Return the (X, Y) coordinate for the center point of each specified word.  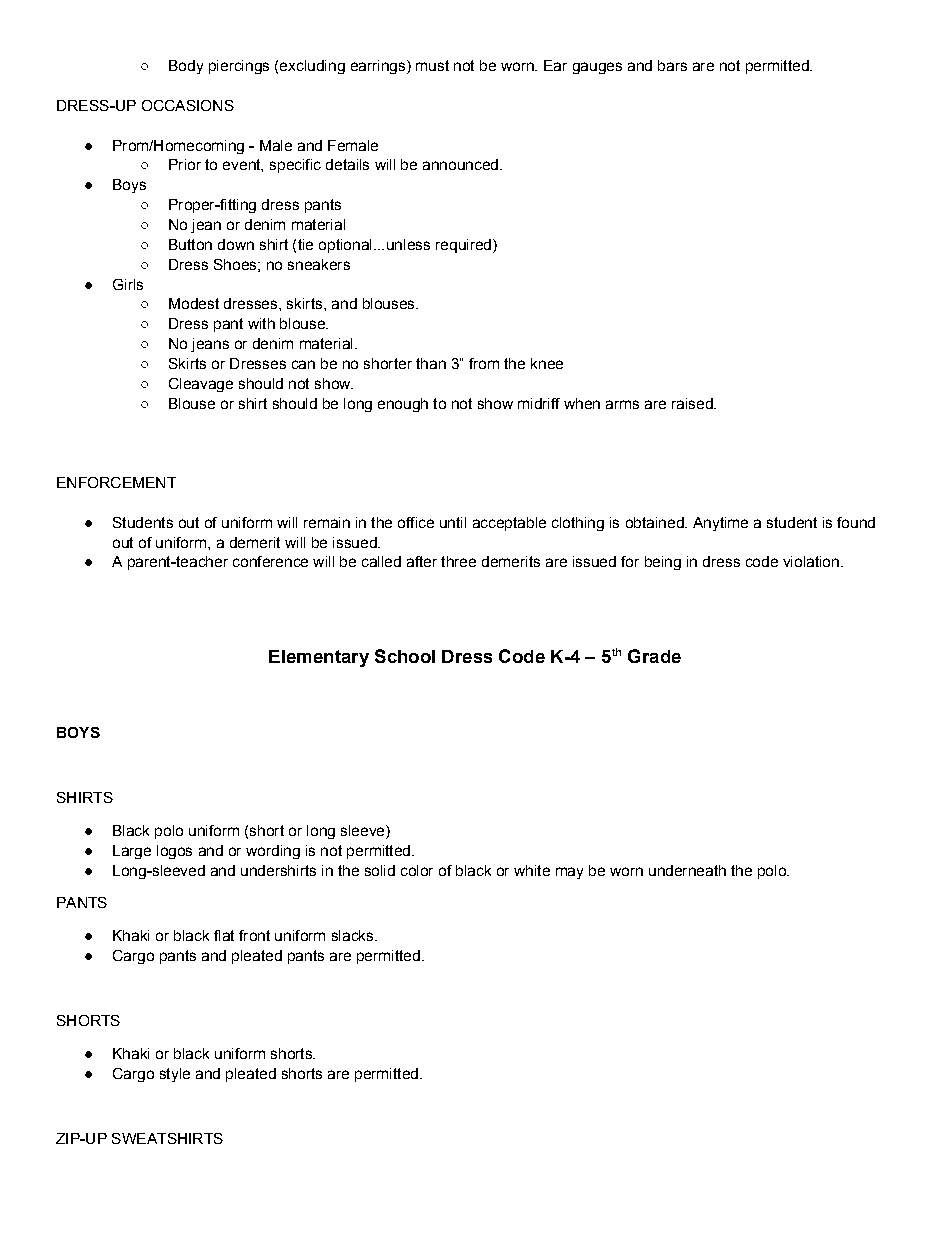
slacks (354, 935)
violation (811, 561)
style (175, 1075)
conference (270, 561)
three (458, 561)
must (432, 65)
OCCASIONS (188, 105)
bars (672, 65)
